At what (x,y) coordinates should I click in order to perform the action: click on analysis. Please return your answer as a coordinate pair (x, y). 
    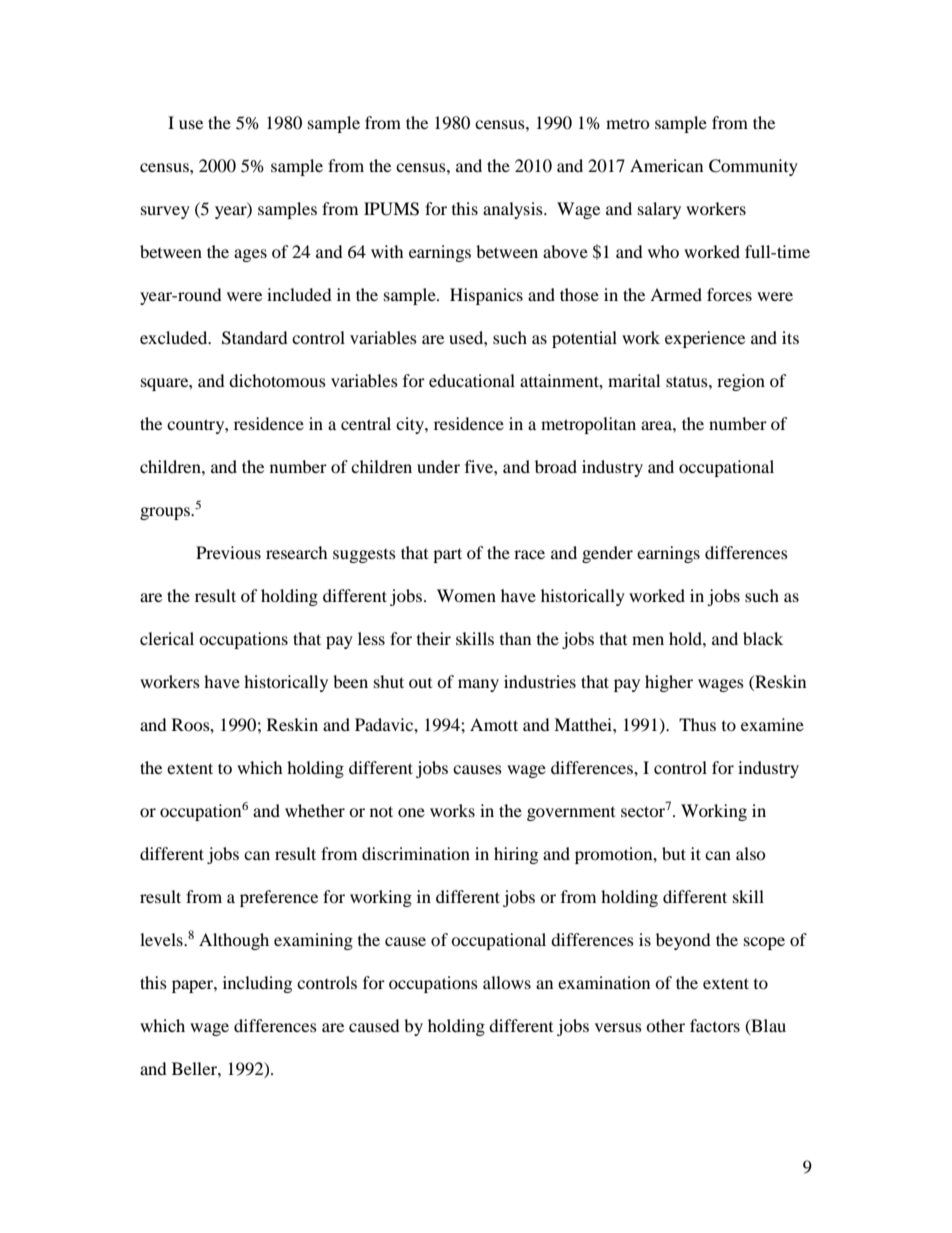
    Looking at the image, I should click on (514, 210).
